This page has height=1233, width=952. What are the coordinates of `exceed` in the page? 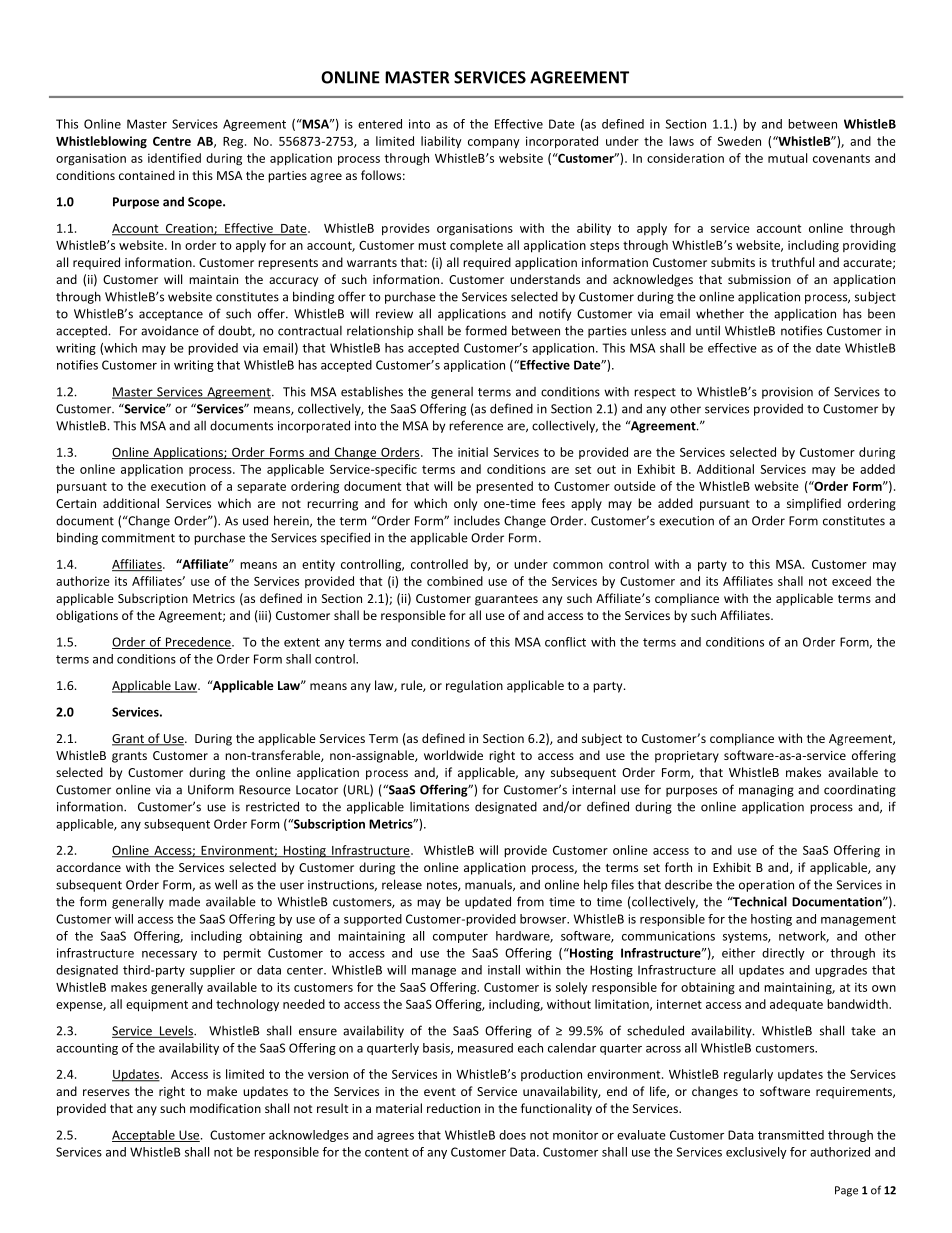 It's located at (851, 581).
